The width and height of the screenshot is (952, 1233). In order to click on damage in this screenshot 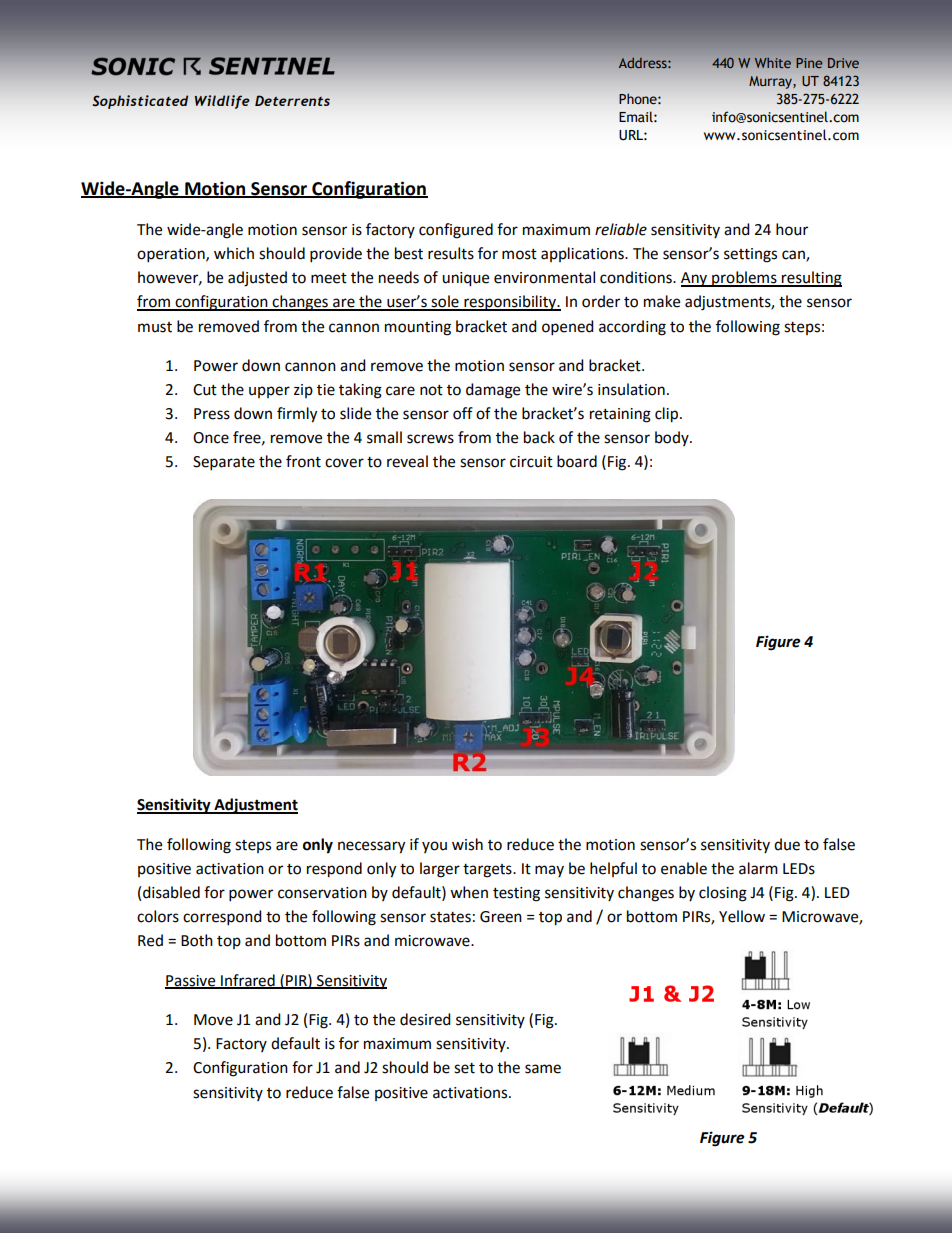, I will do `click(493, 391)`.
